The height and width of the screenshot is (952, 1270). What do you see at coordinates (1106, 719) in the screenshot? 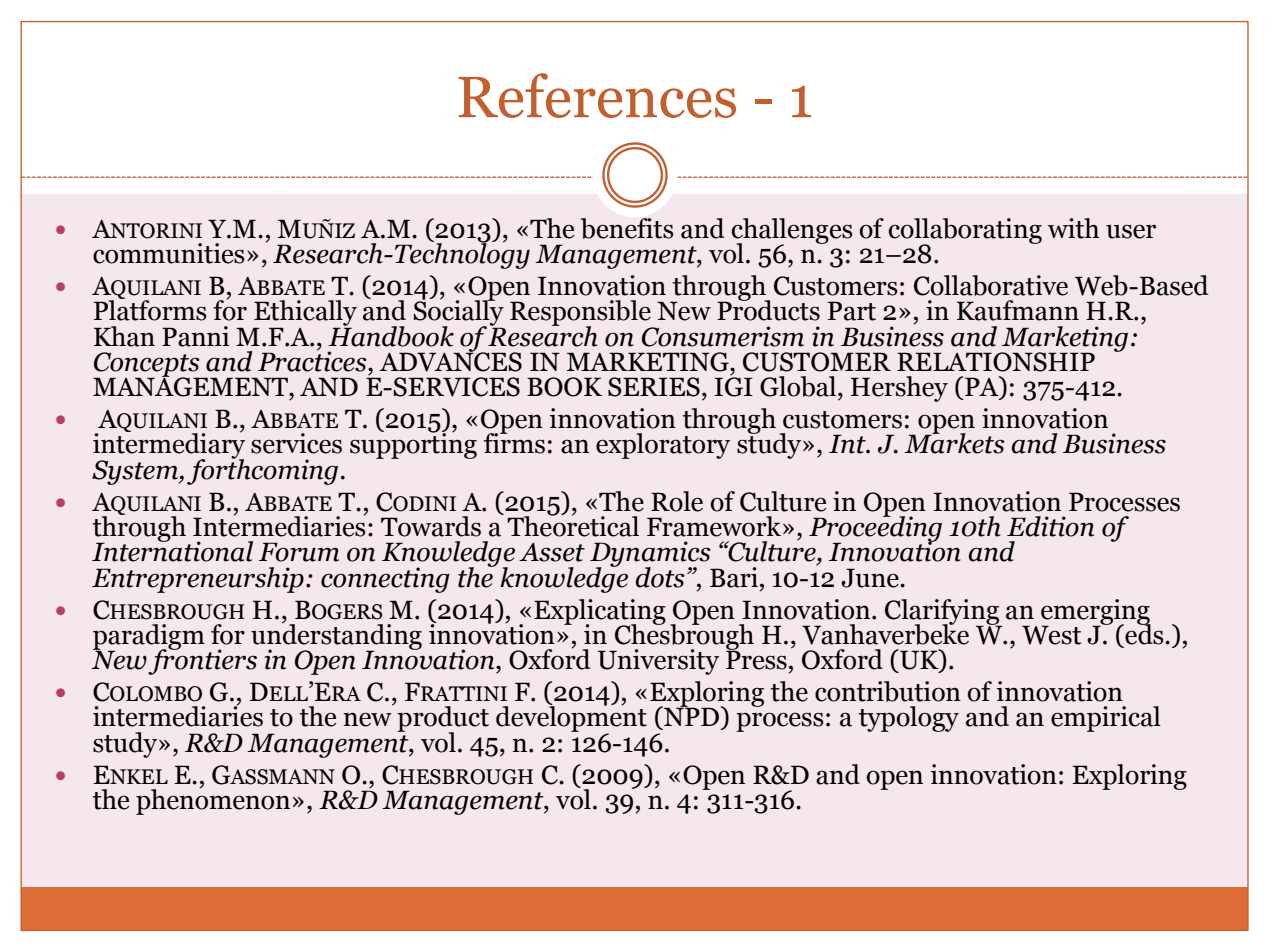
I see `empirical` at bounding box center [1106, 719].
